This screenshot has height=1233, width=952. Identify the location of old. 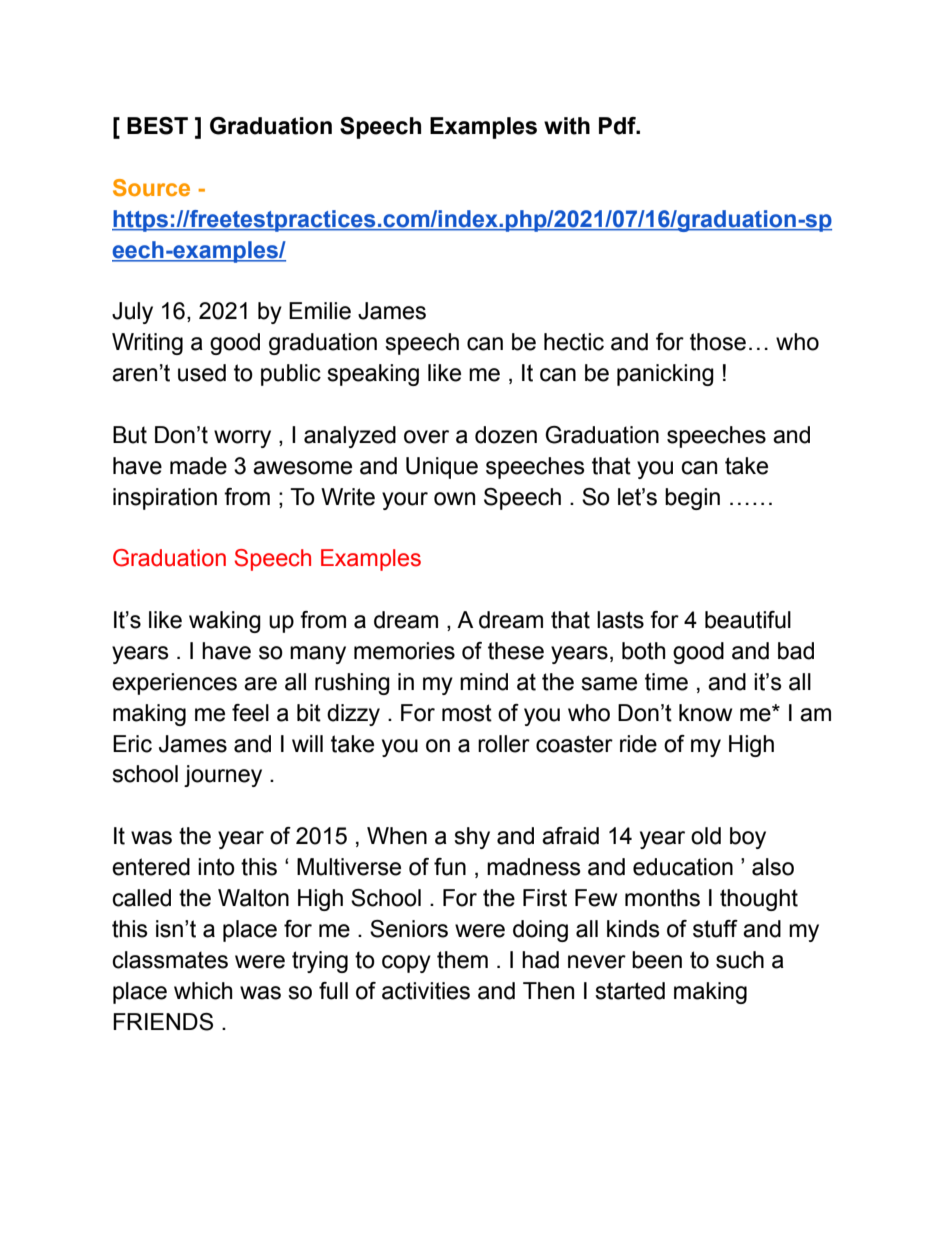
(706, 836).
